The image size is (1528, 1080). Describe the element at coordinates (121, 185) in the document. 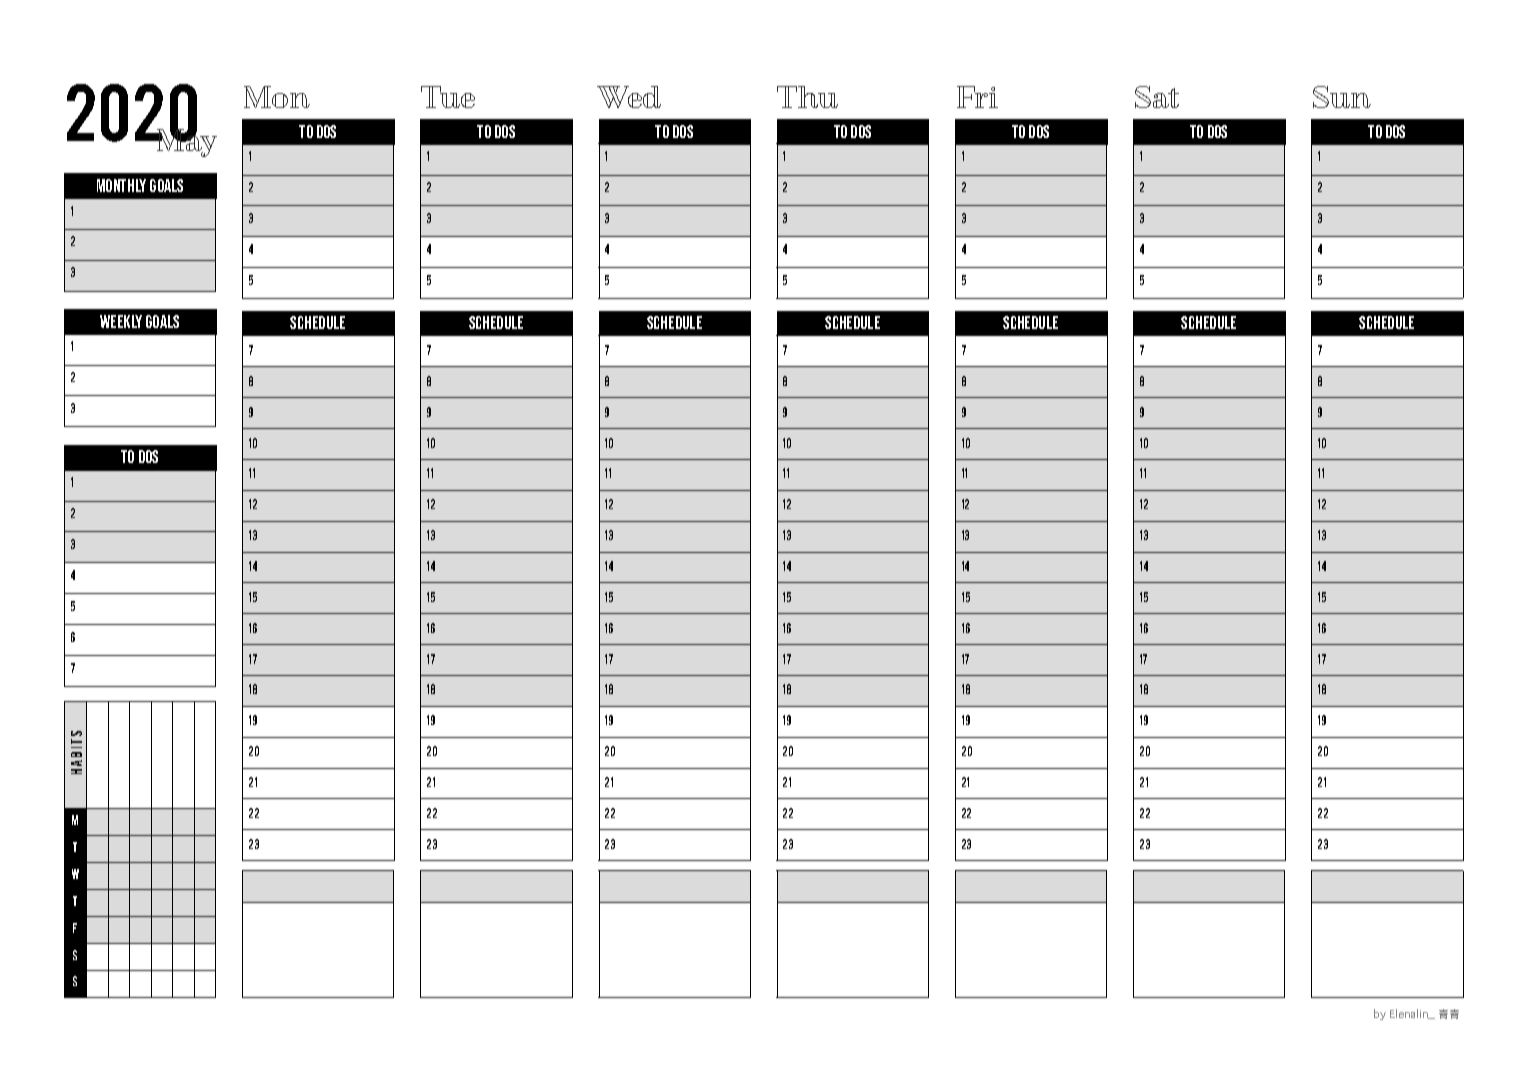

I see `Monthly` at that location.
